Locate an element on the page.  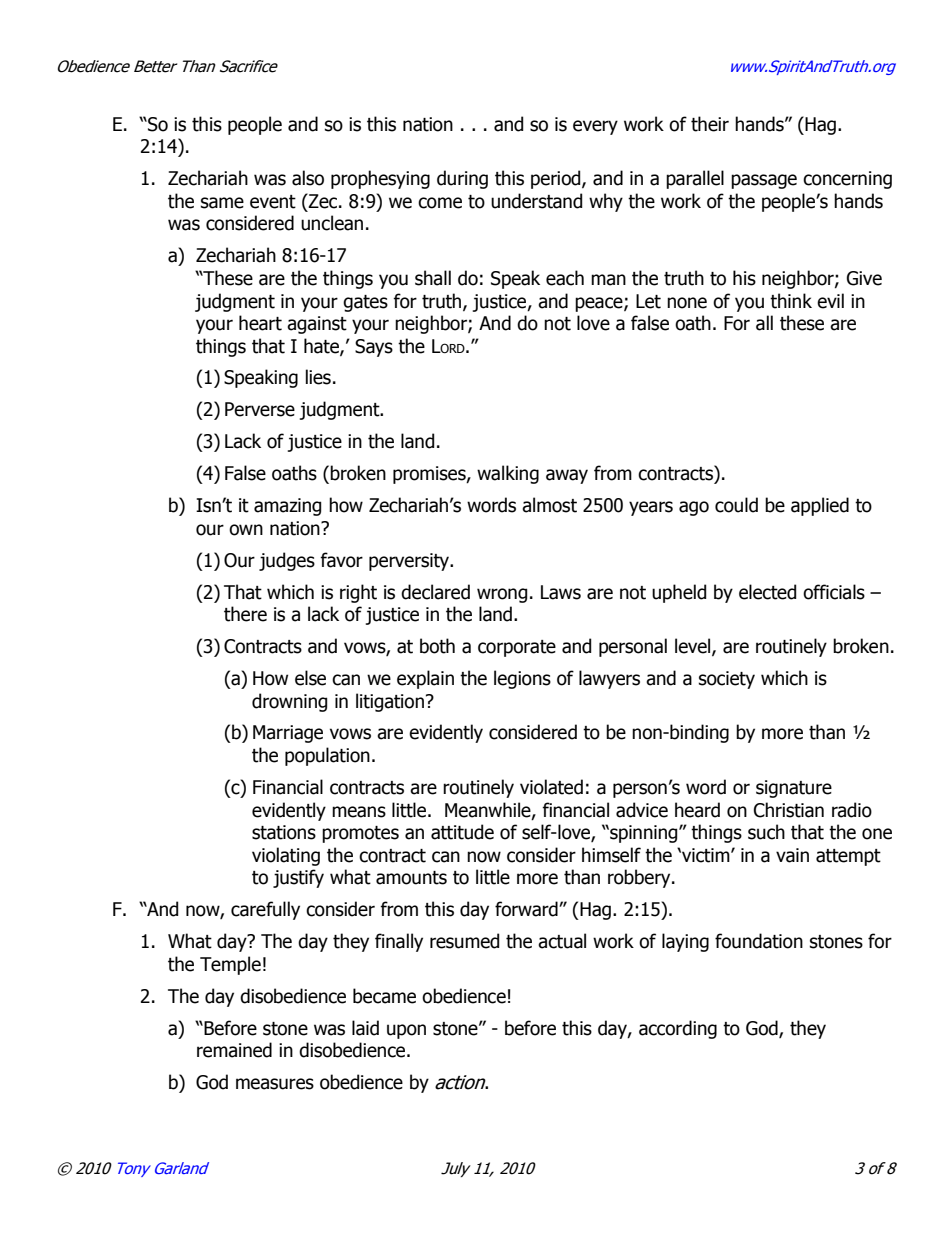
applied is located at coordinates (820, 506).
